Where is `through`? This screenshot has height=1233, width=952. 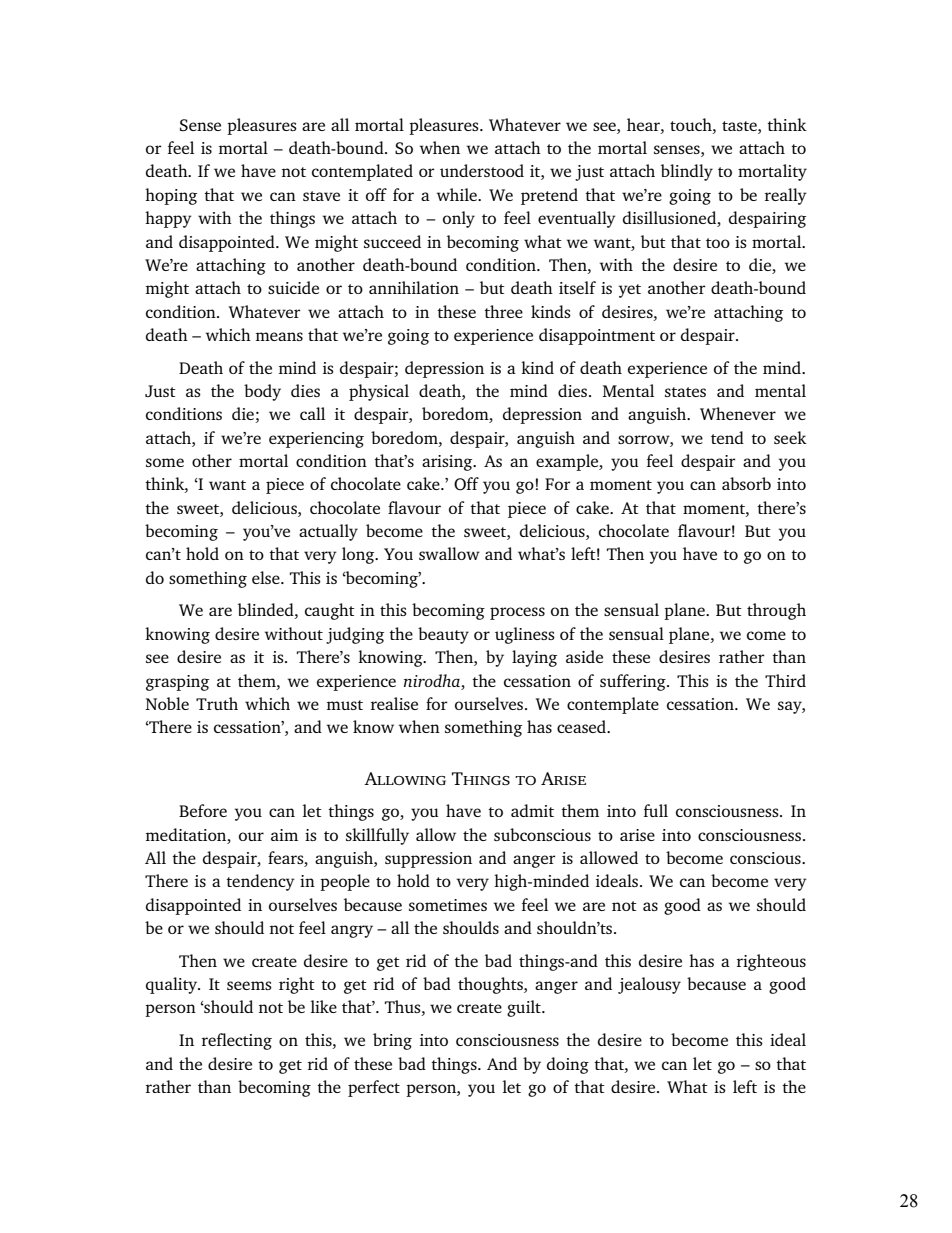 through is located at coordinates (776, 611).
